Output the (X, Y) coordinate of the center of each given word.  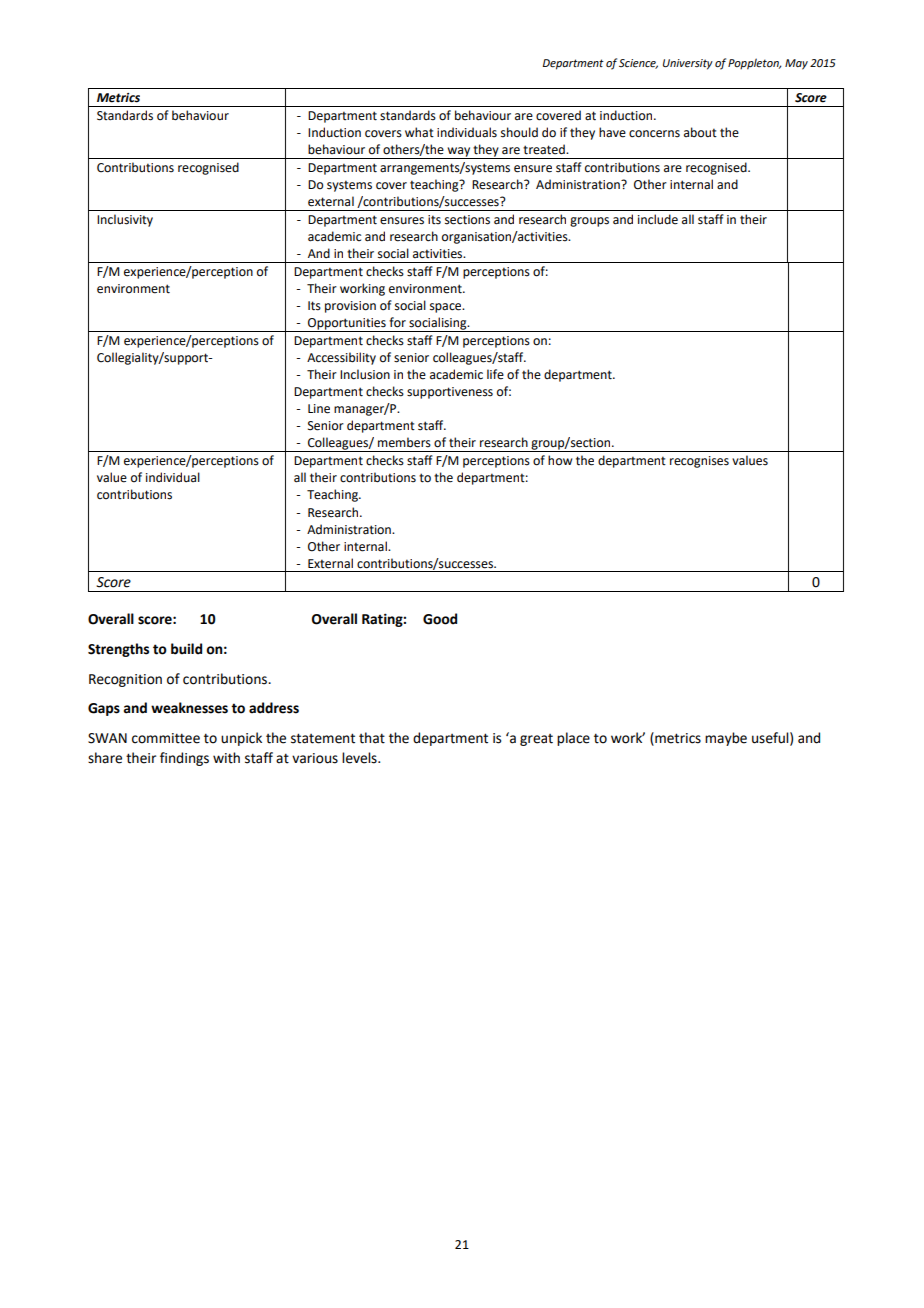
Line (319, 409)
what (419, 132)
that (372, 738)
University (688, 64)
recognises (699, 462)
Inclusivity (125, 220)
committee (166, 738)
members (404, 442)
